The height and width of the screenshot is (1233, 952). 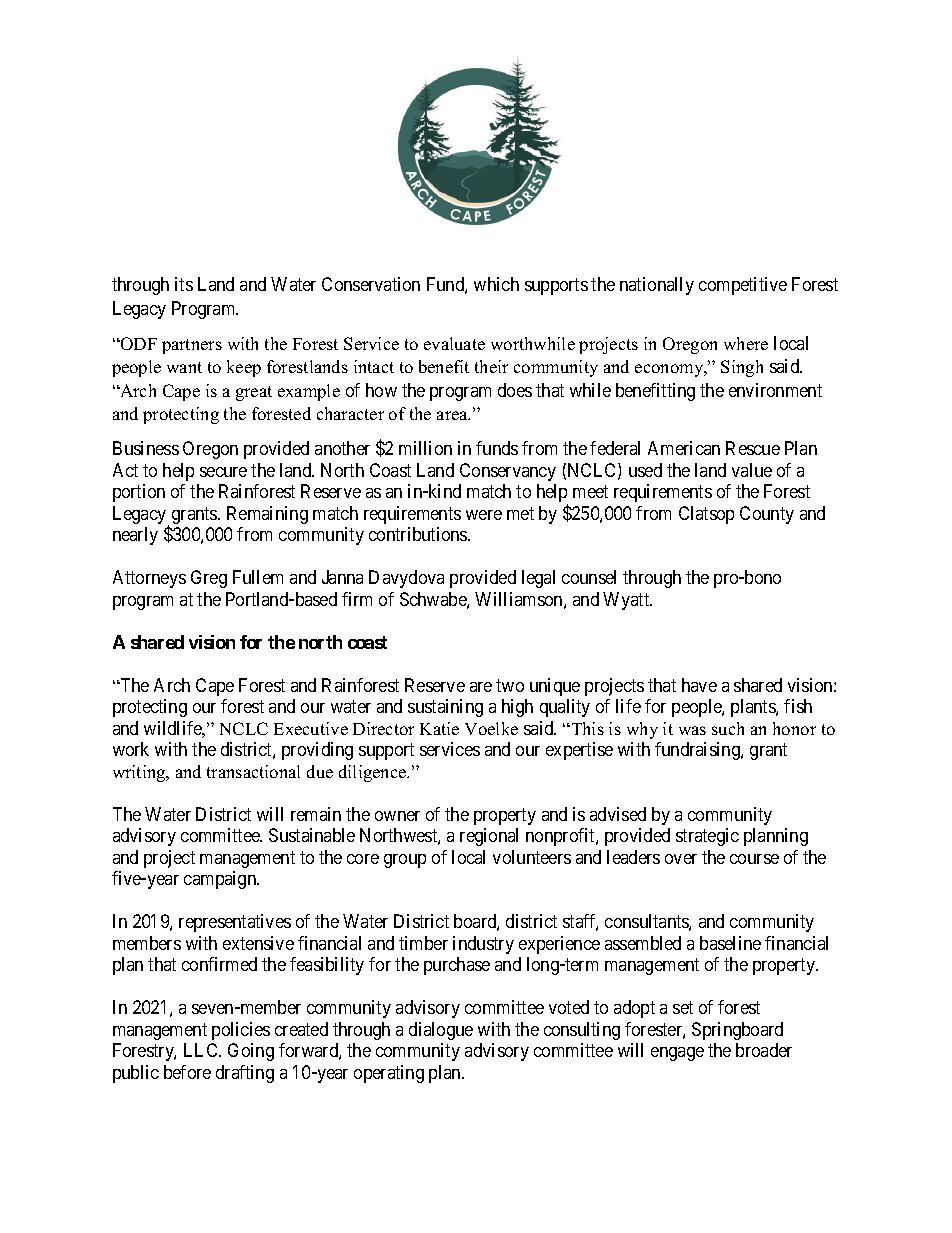 What do you see at coordinates (627, 601) in the screenshot?
I see `Wyatt` at bounding box center [627, 601].
